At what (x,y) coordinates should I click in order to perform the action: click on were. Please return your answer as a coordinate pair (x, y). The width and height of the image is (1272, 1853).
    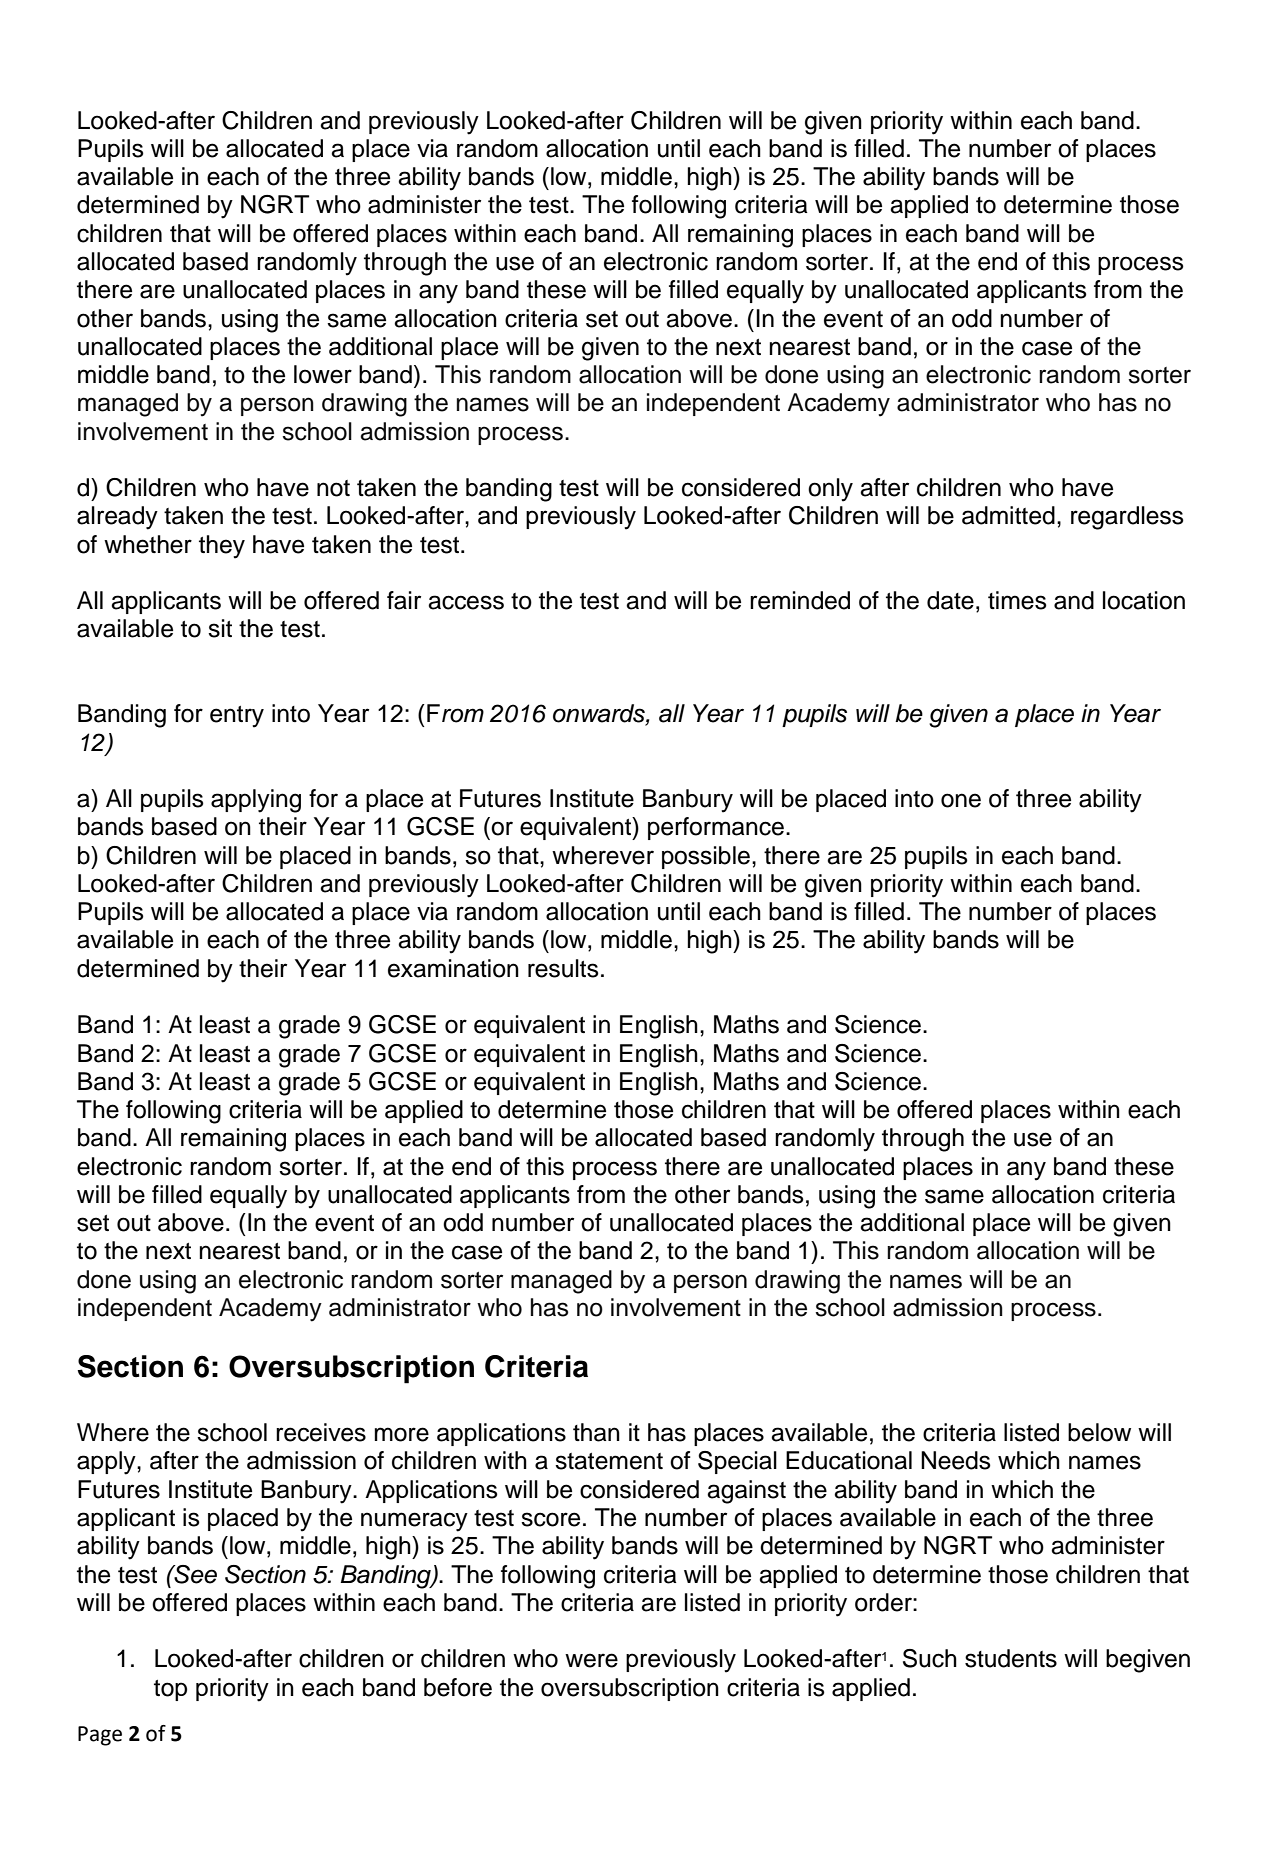
    Looking at the image, I should click on (591, 1660).
